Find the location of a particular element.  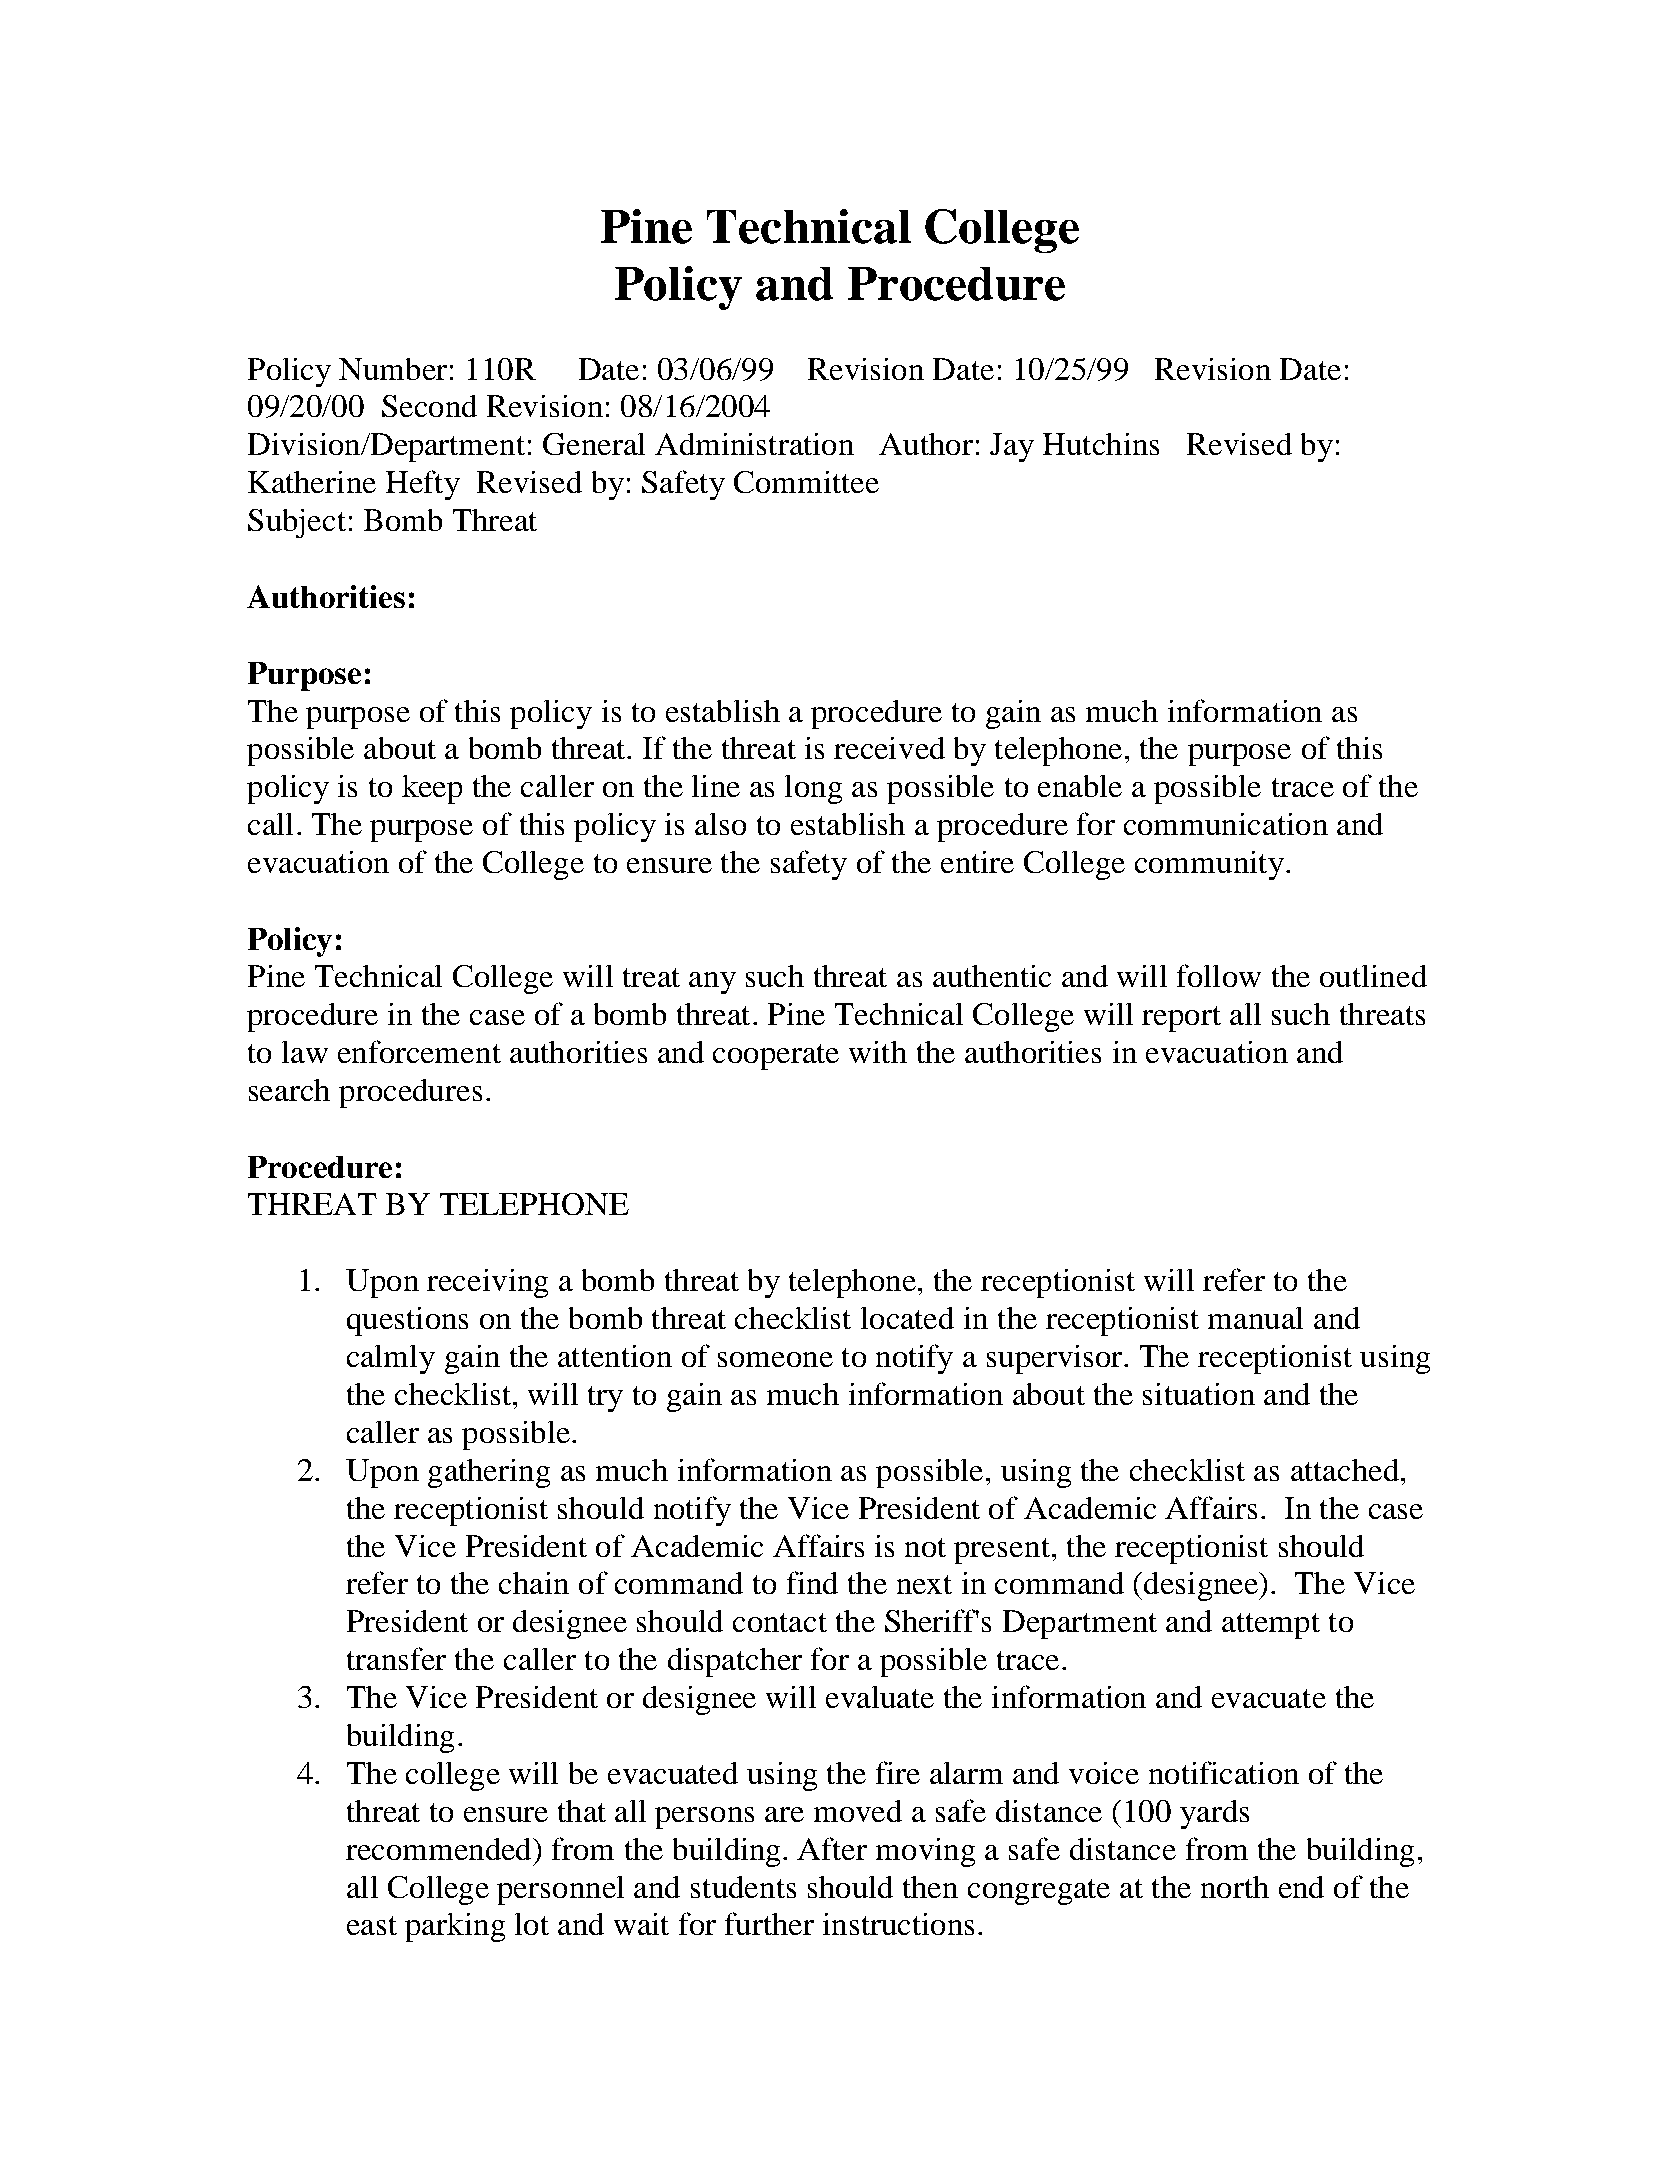

Administration is located at coordinates (754, 444).
